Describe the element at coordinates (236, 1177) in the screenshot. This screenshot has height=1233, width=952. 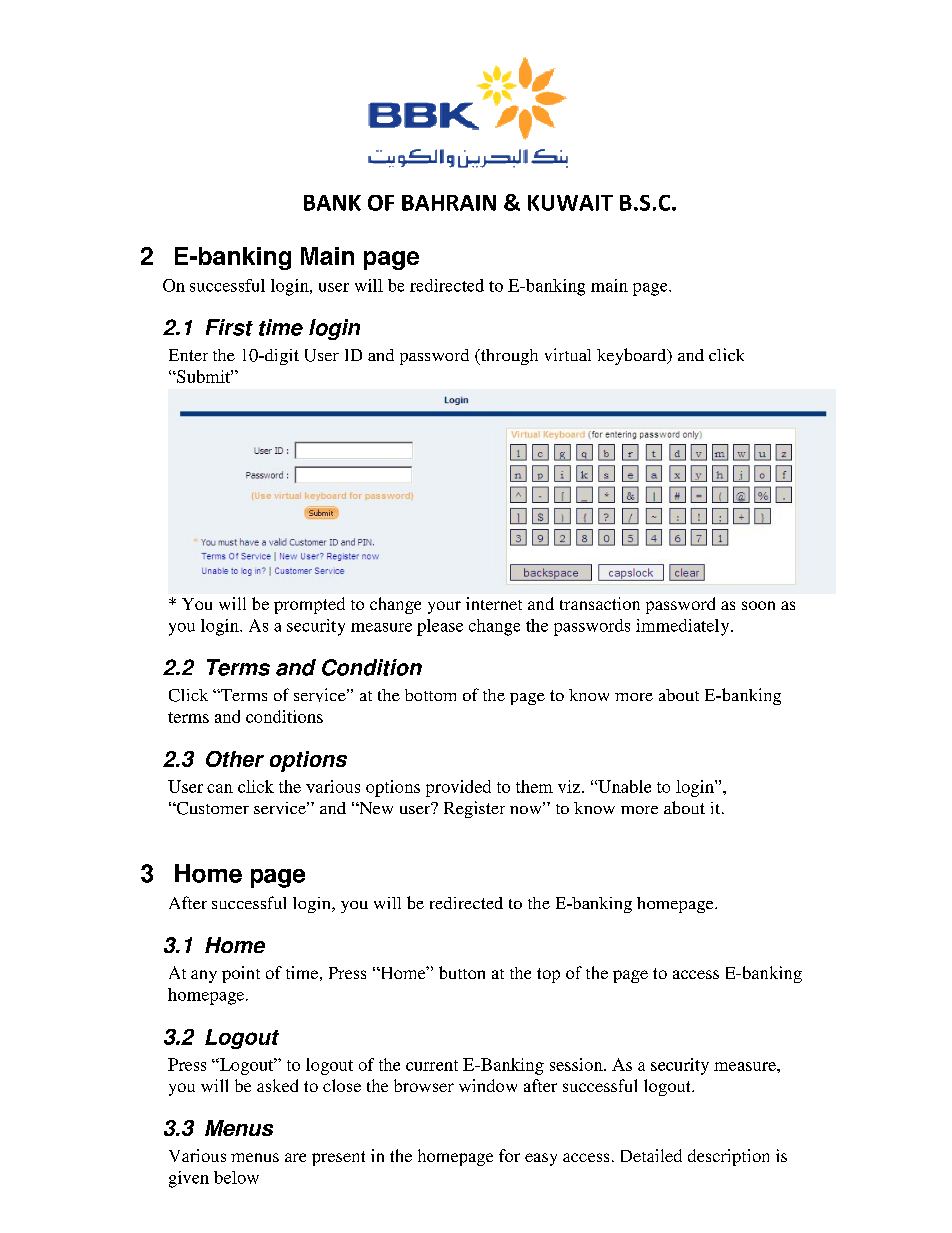
I see `below` at that location.
